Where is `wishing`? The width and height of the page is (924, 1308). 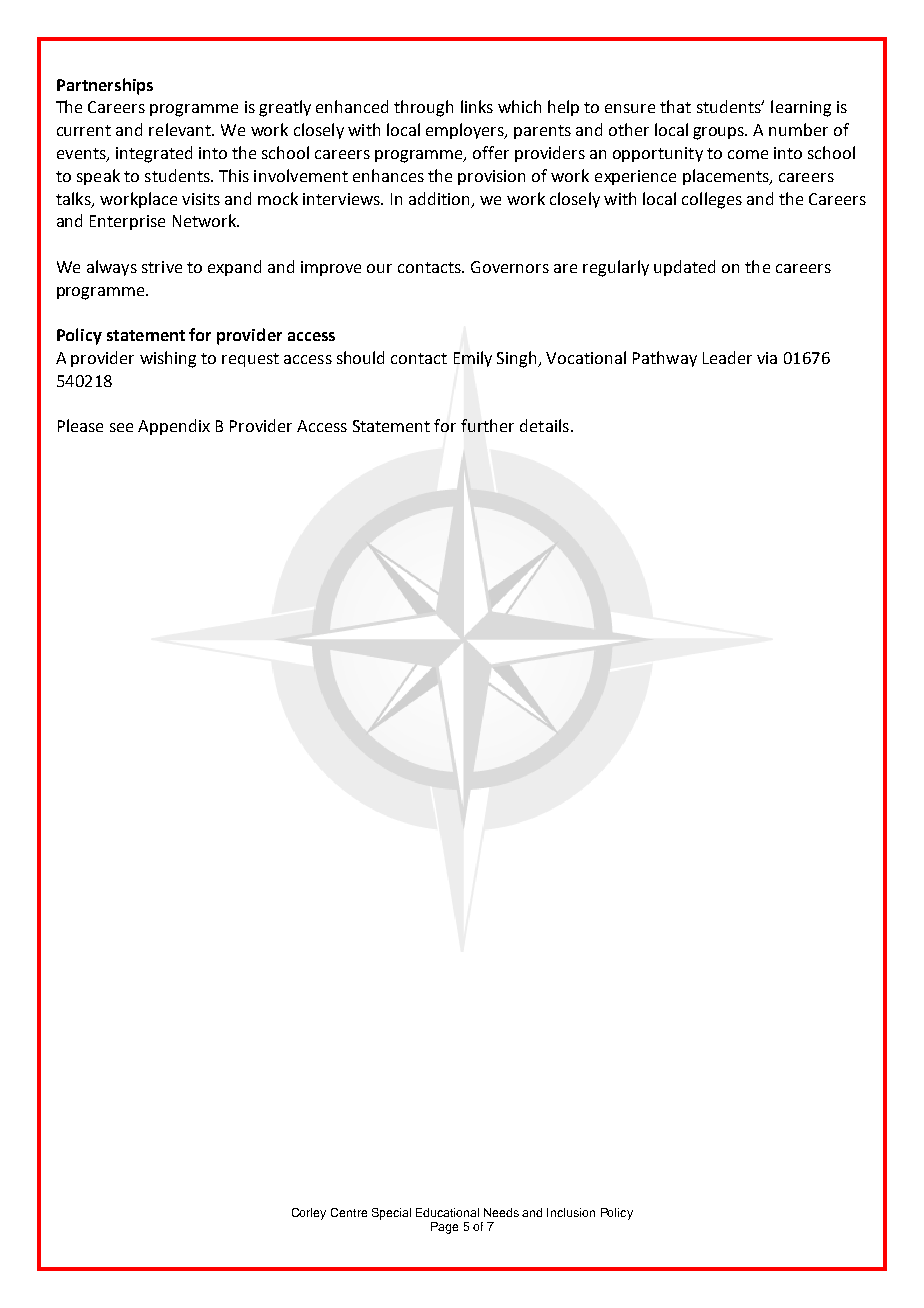
wishing is located at coordinates (168, 359).
